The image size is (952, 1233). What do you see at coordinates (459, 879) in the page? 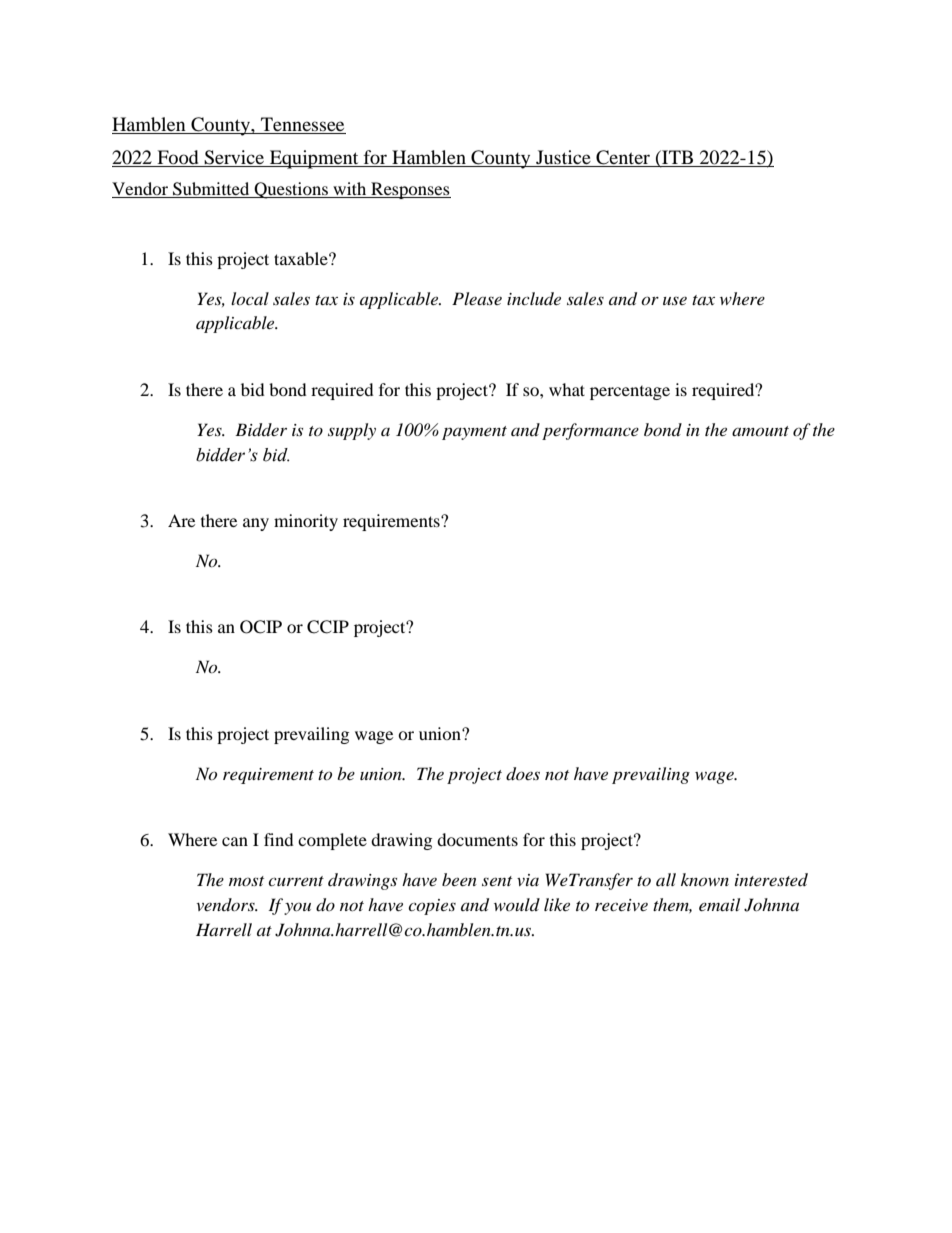
I see `been` at bounding box center [459, 879].
